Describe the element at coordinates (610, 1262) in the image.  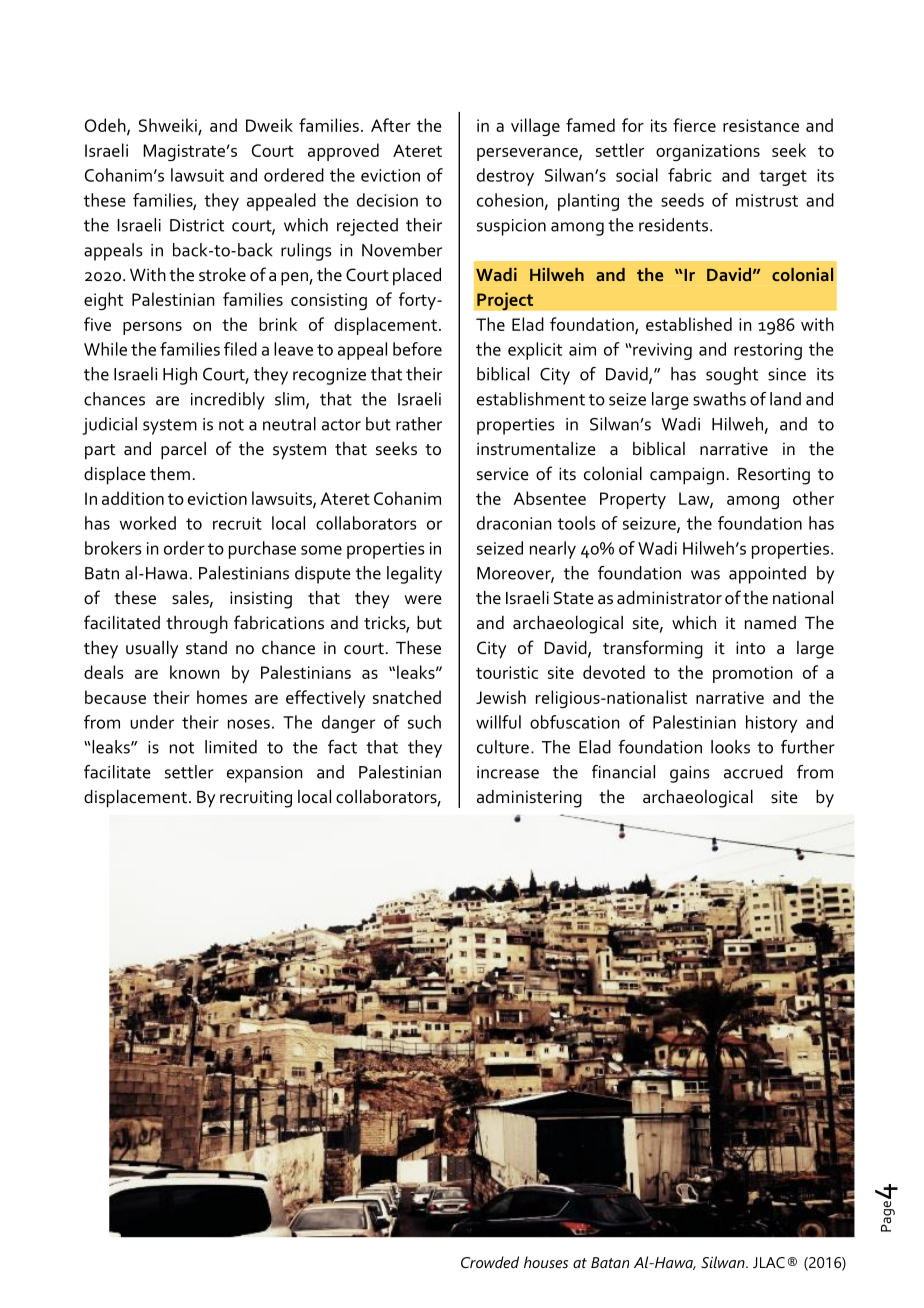
I see `Batan` at that location.
